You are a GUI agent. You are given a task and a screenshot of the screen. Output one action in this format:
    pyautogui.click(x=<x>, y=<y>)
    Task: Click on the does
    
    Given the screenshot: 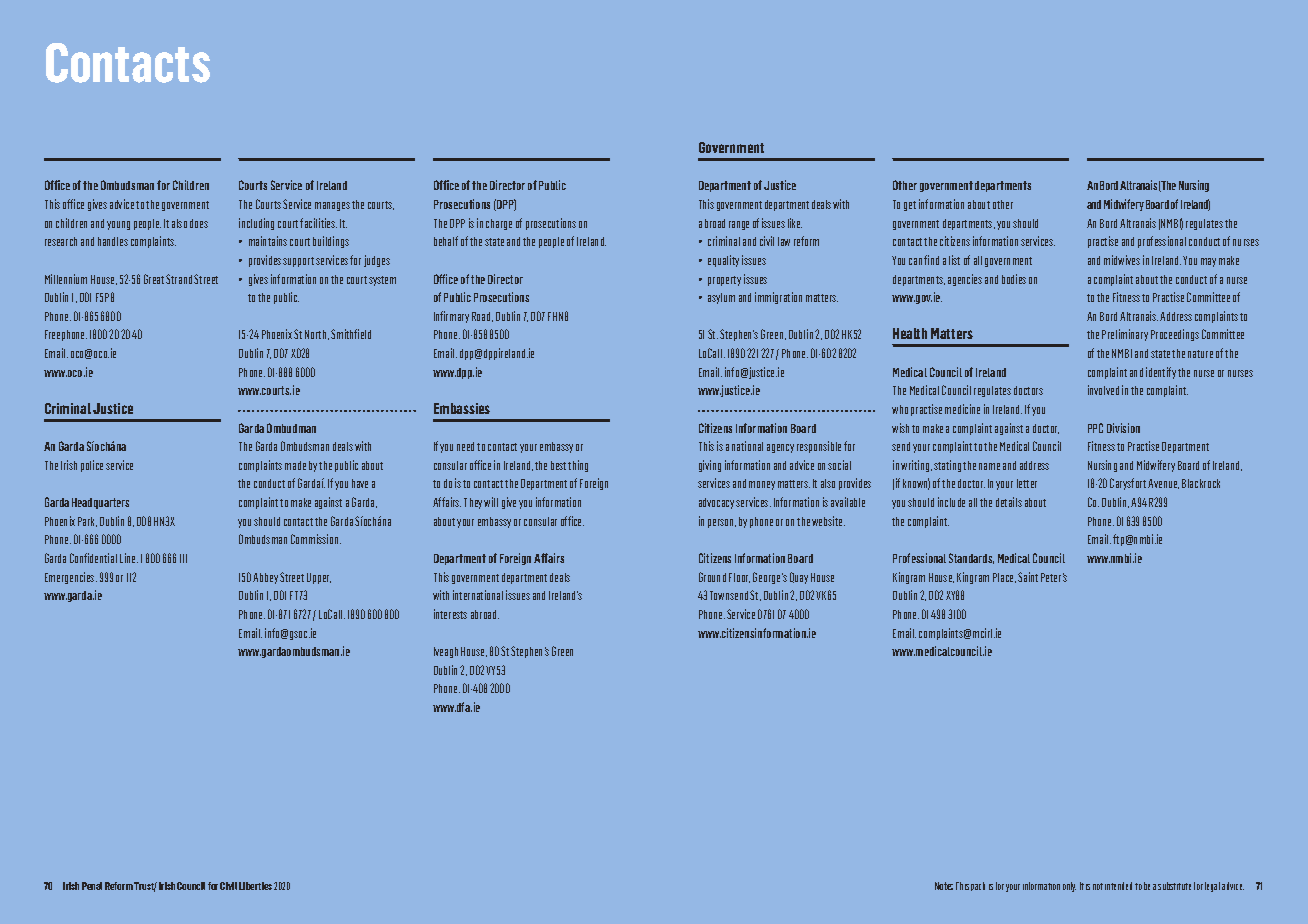 What is the action you would take?
    pyautogui.click(x=199, y=223)
